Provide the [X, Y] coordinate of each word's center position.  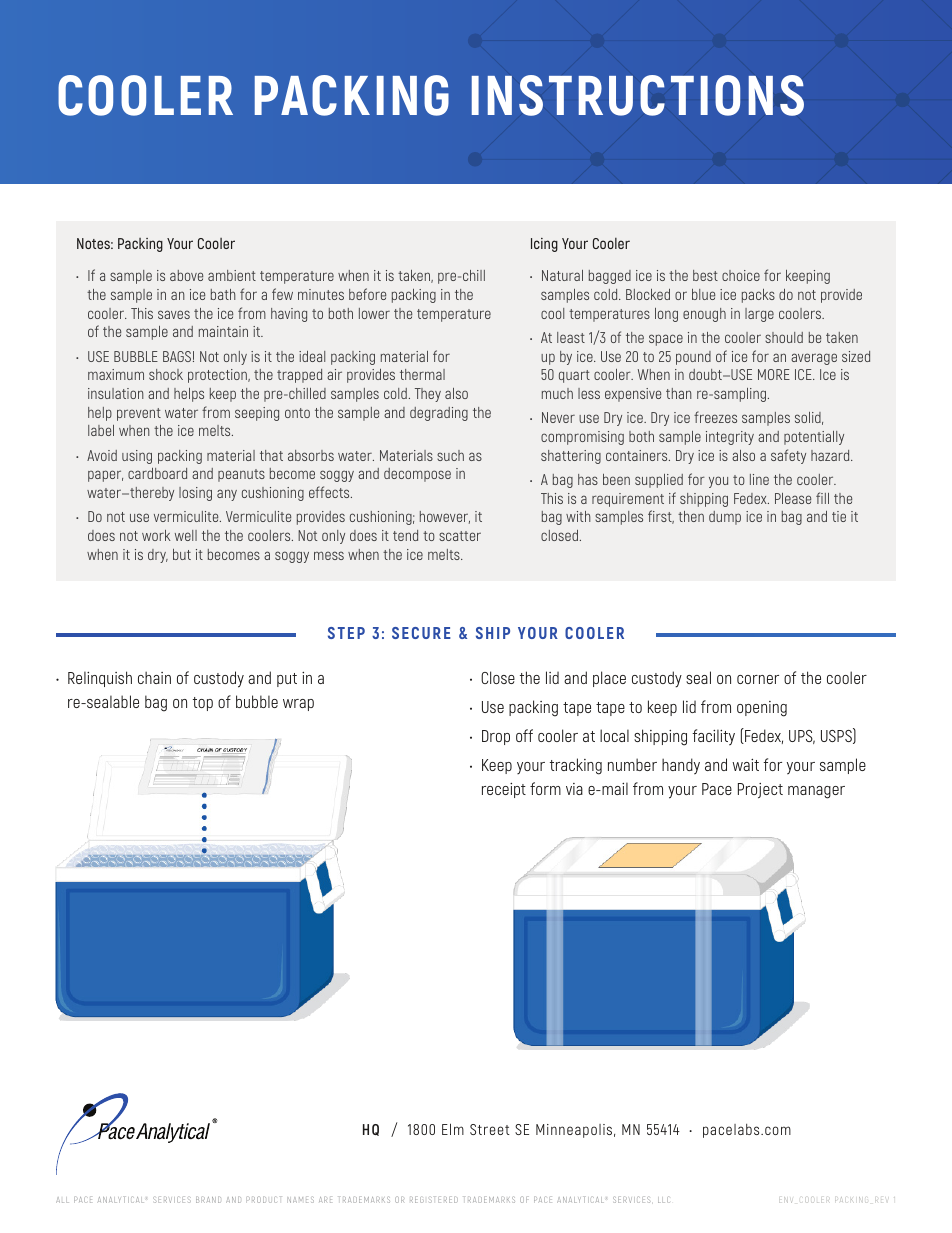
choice [741, 275]
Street [490, 1129]
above [186, 275]
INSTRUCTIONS [638, 95]
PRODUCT [264, 1199]
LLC [664, 1199]
